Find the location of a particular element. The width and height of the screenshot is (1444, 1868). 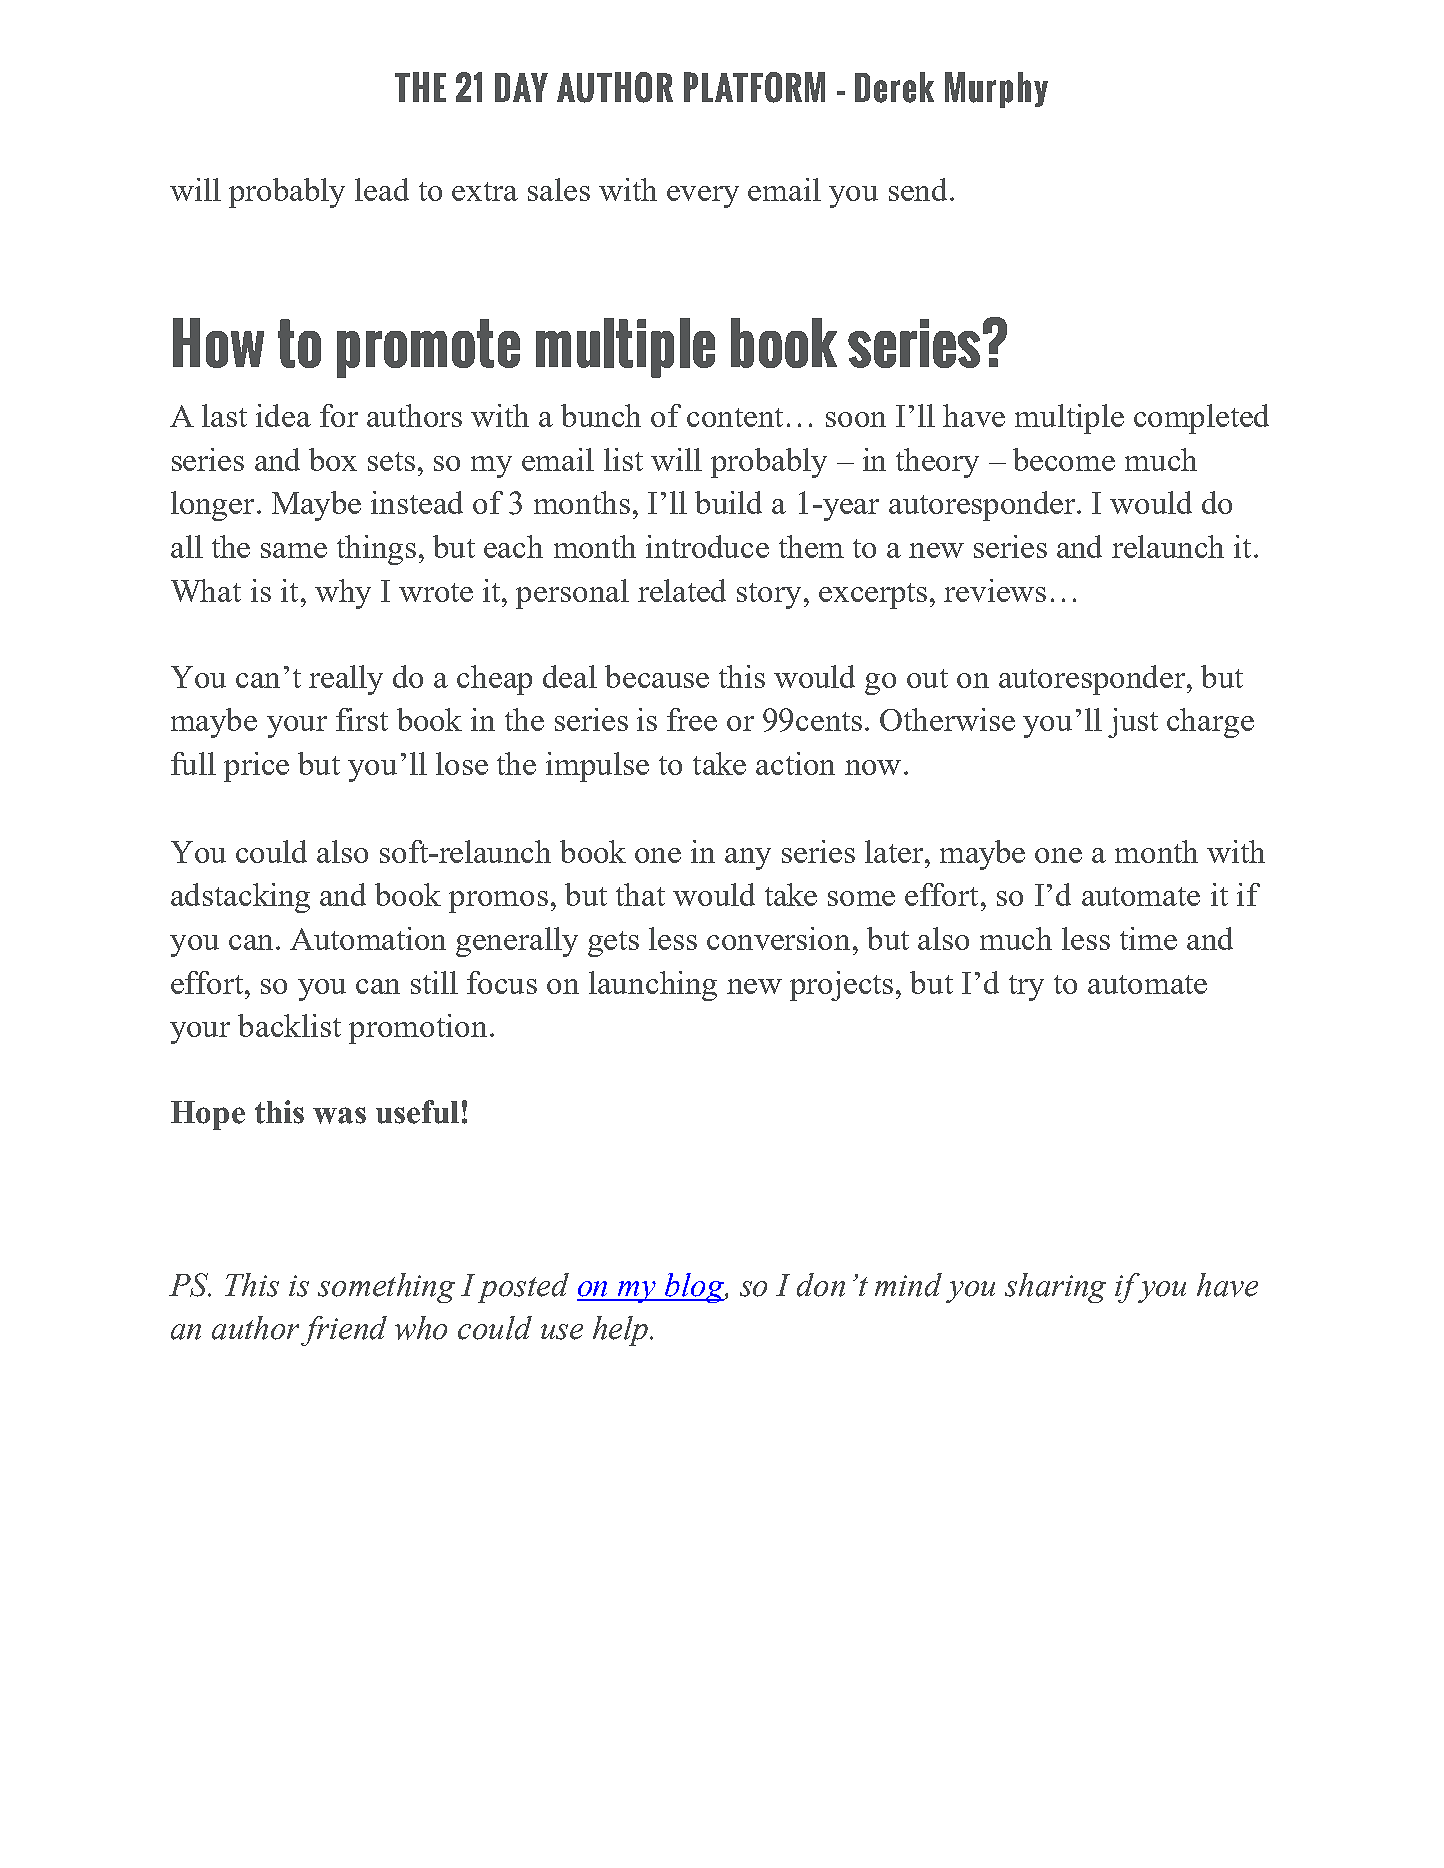

lead is located at coordinates (382, 189).
